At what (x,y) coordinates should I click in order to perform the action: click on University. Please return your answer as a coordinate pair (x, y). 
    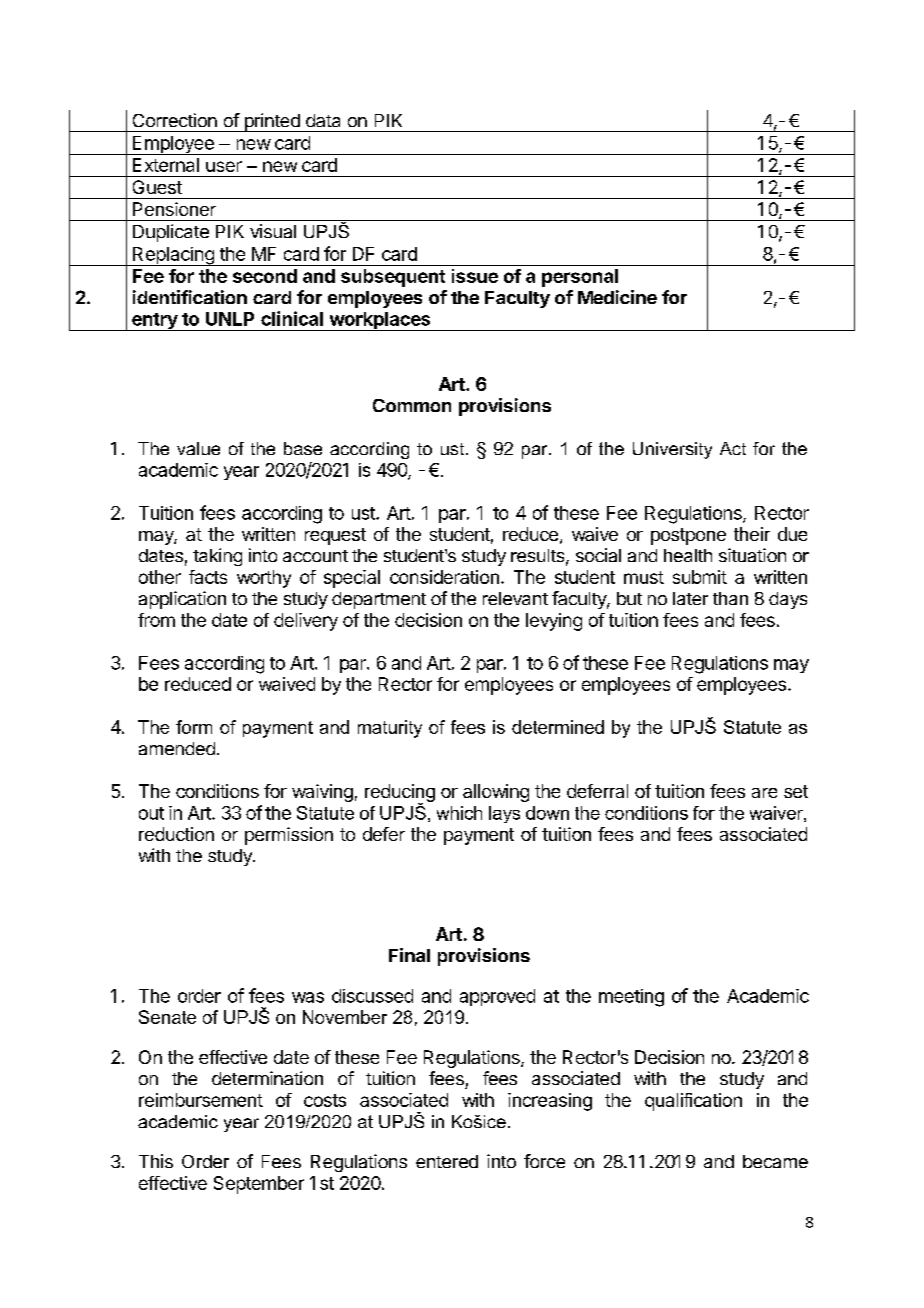
    Looking at the image, I should click on (672, 450).
